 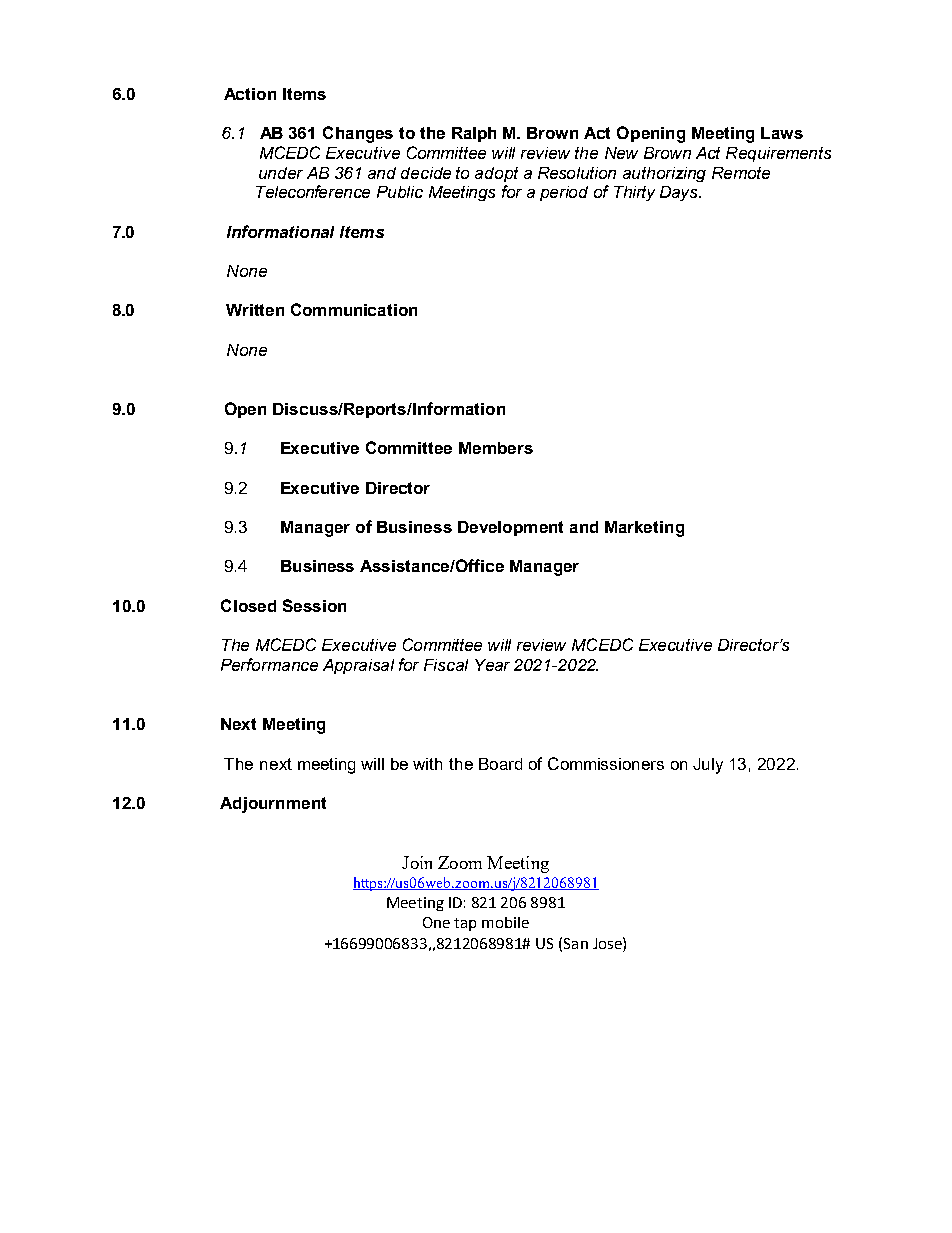 What do you see at coordinates (314, 605) in the page?
I see `Session` at bounding box center [314, 605].
